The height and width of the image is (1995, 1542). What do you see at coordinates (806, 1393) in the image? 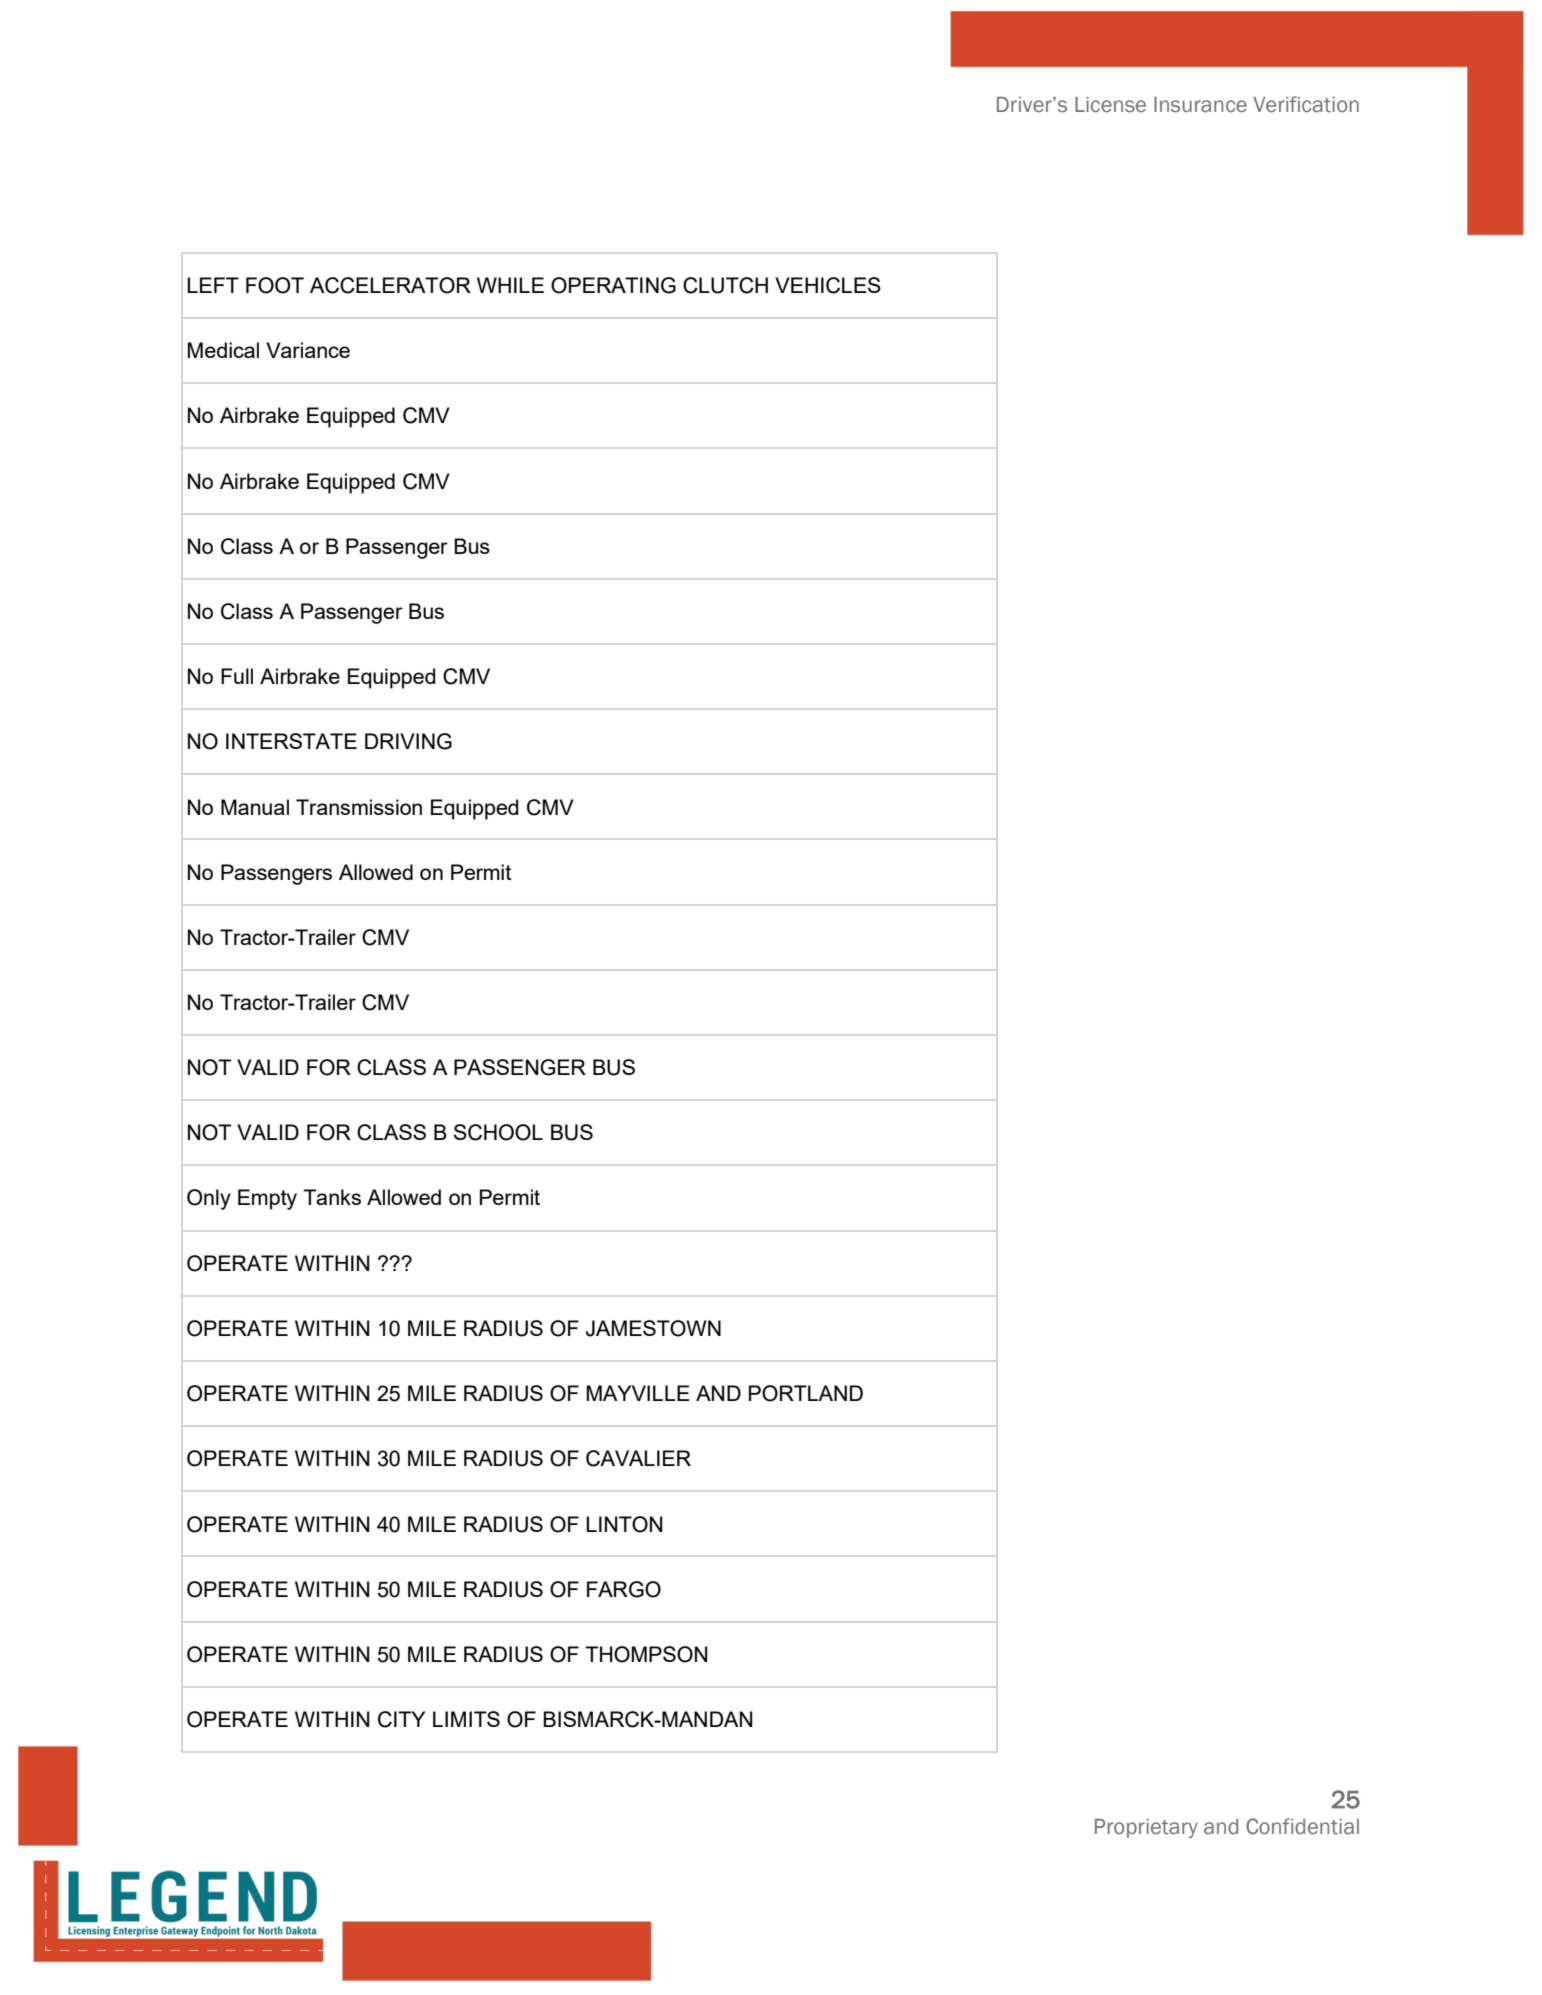
I see `PORTLAND` at bounding box center [806, 1393].
